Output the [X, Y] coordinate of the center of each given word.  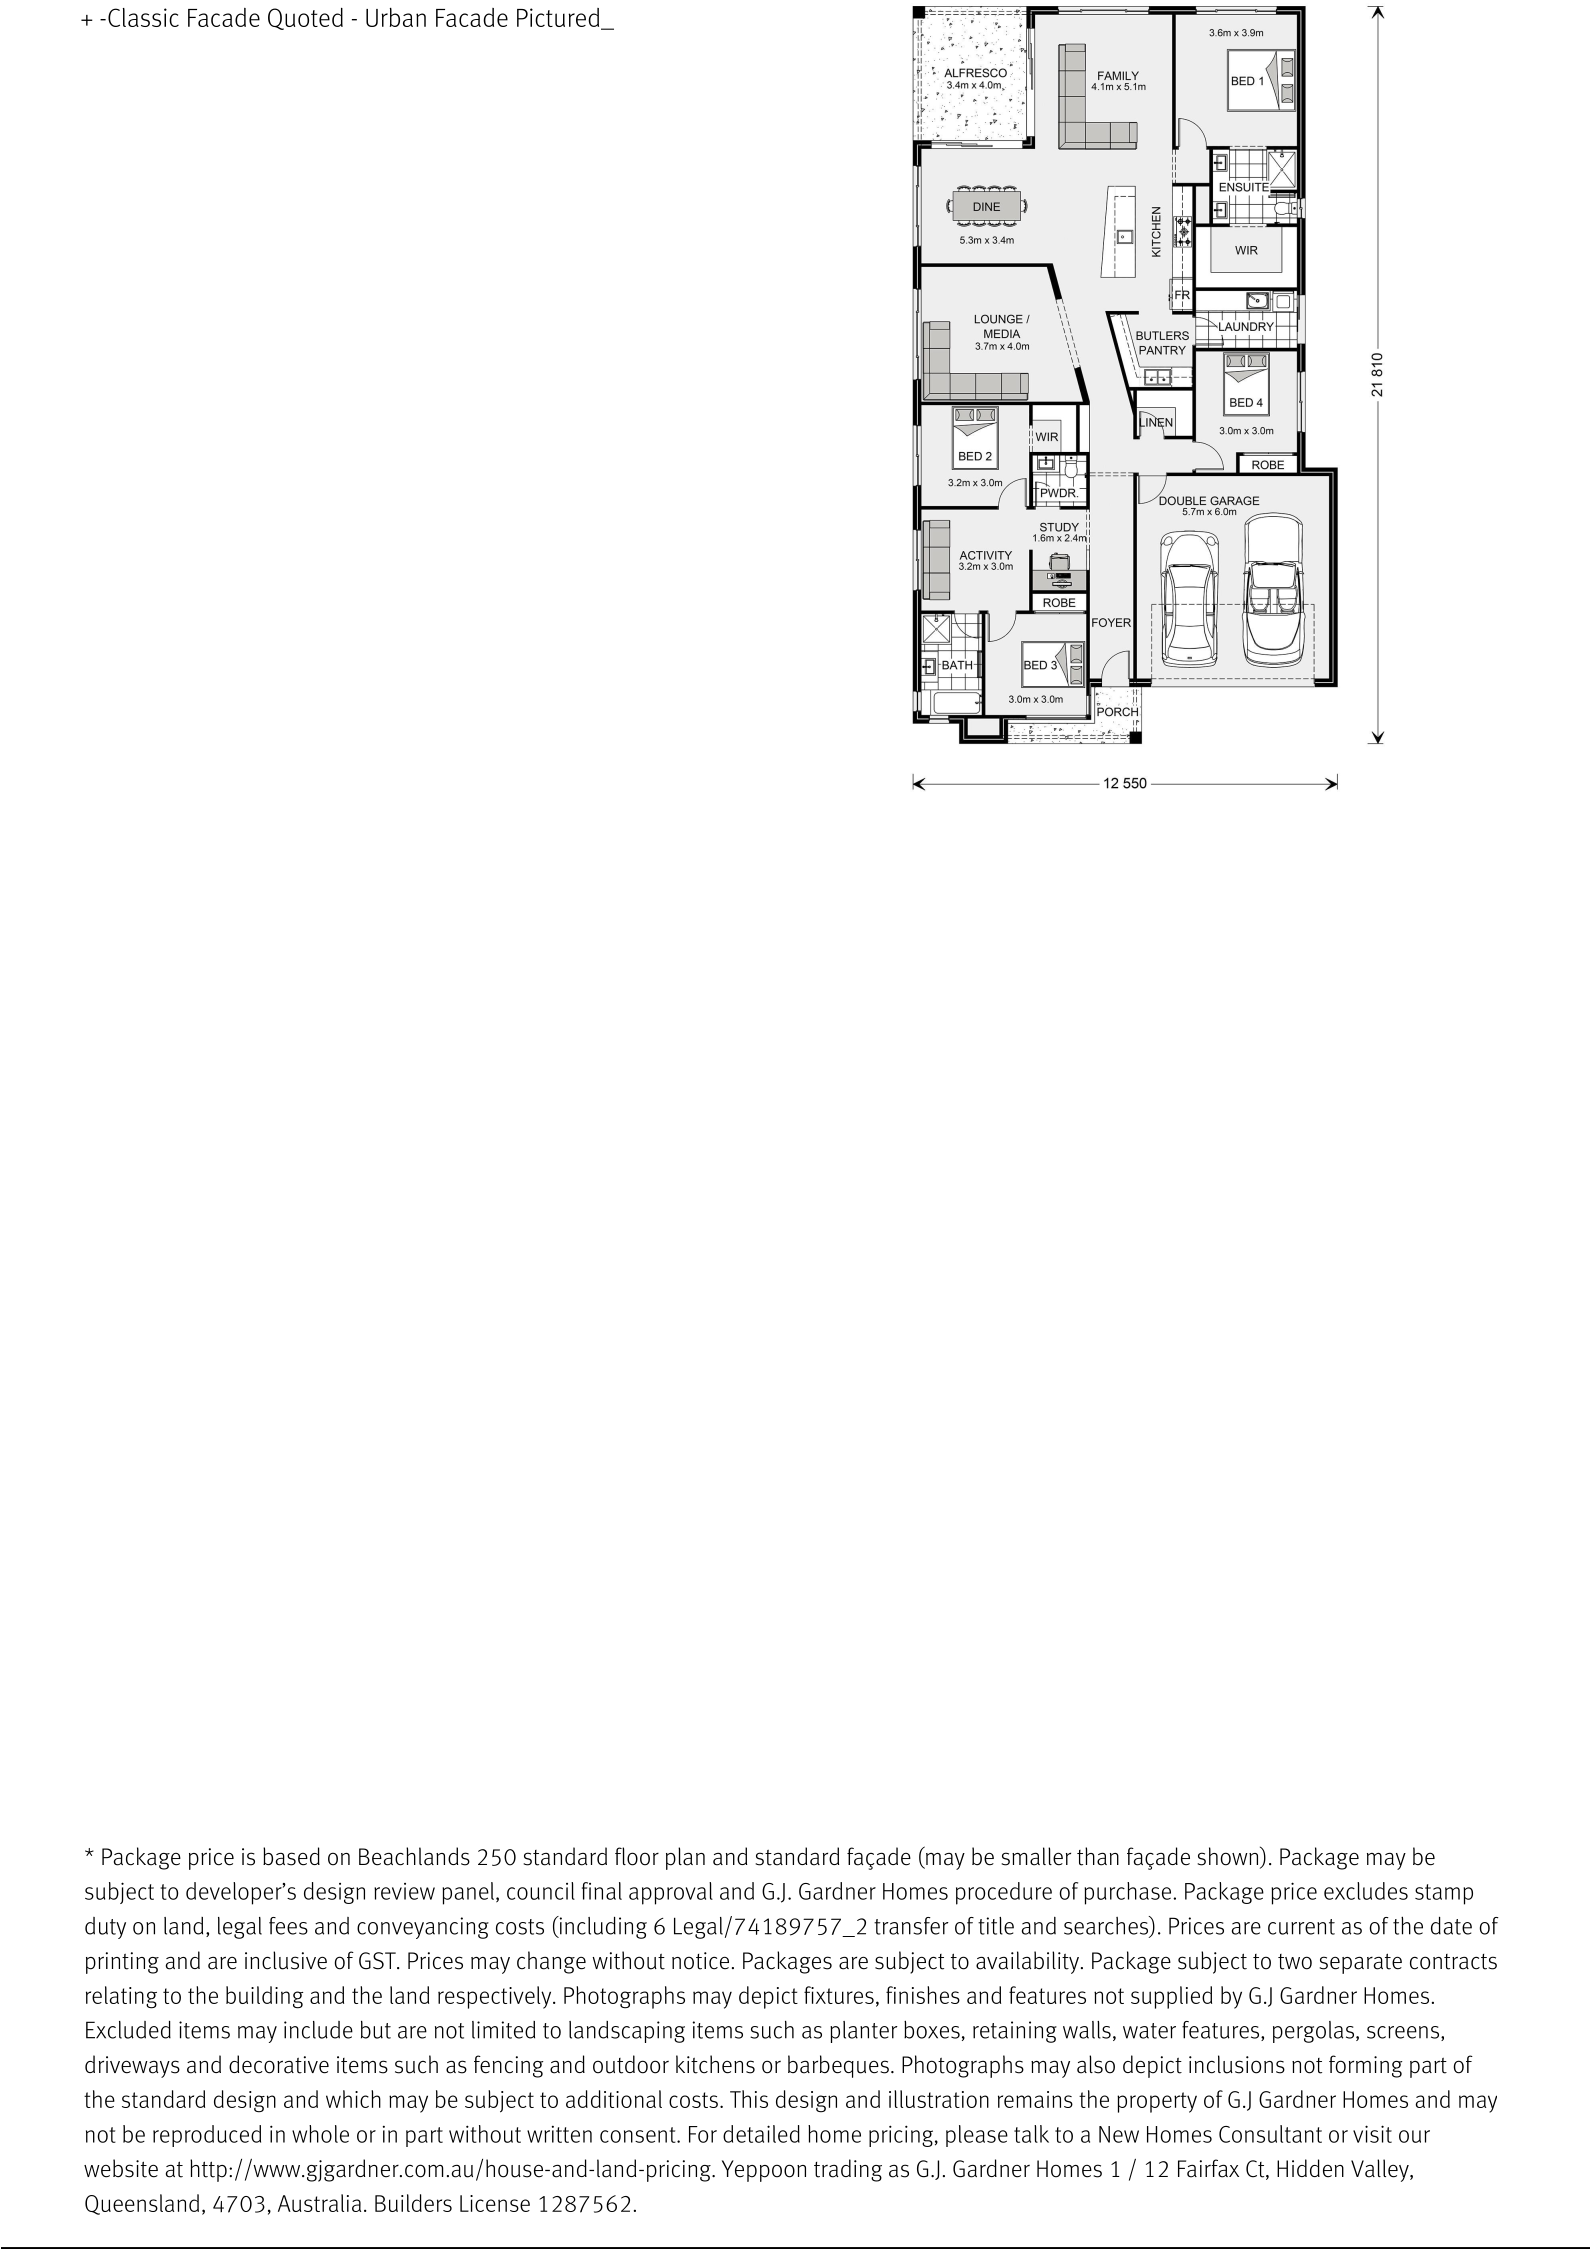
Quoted [305, 19]
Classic [143, 17]
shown [1229, 1857]
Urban [396, 17]
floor [637, 1856]
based [291, 1856]
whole [320, 2134]
